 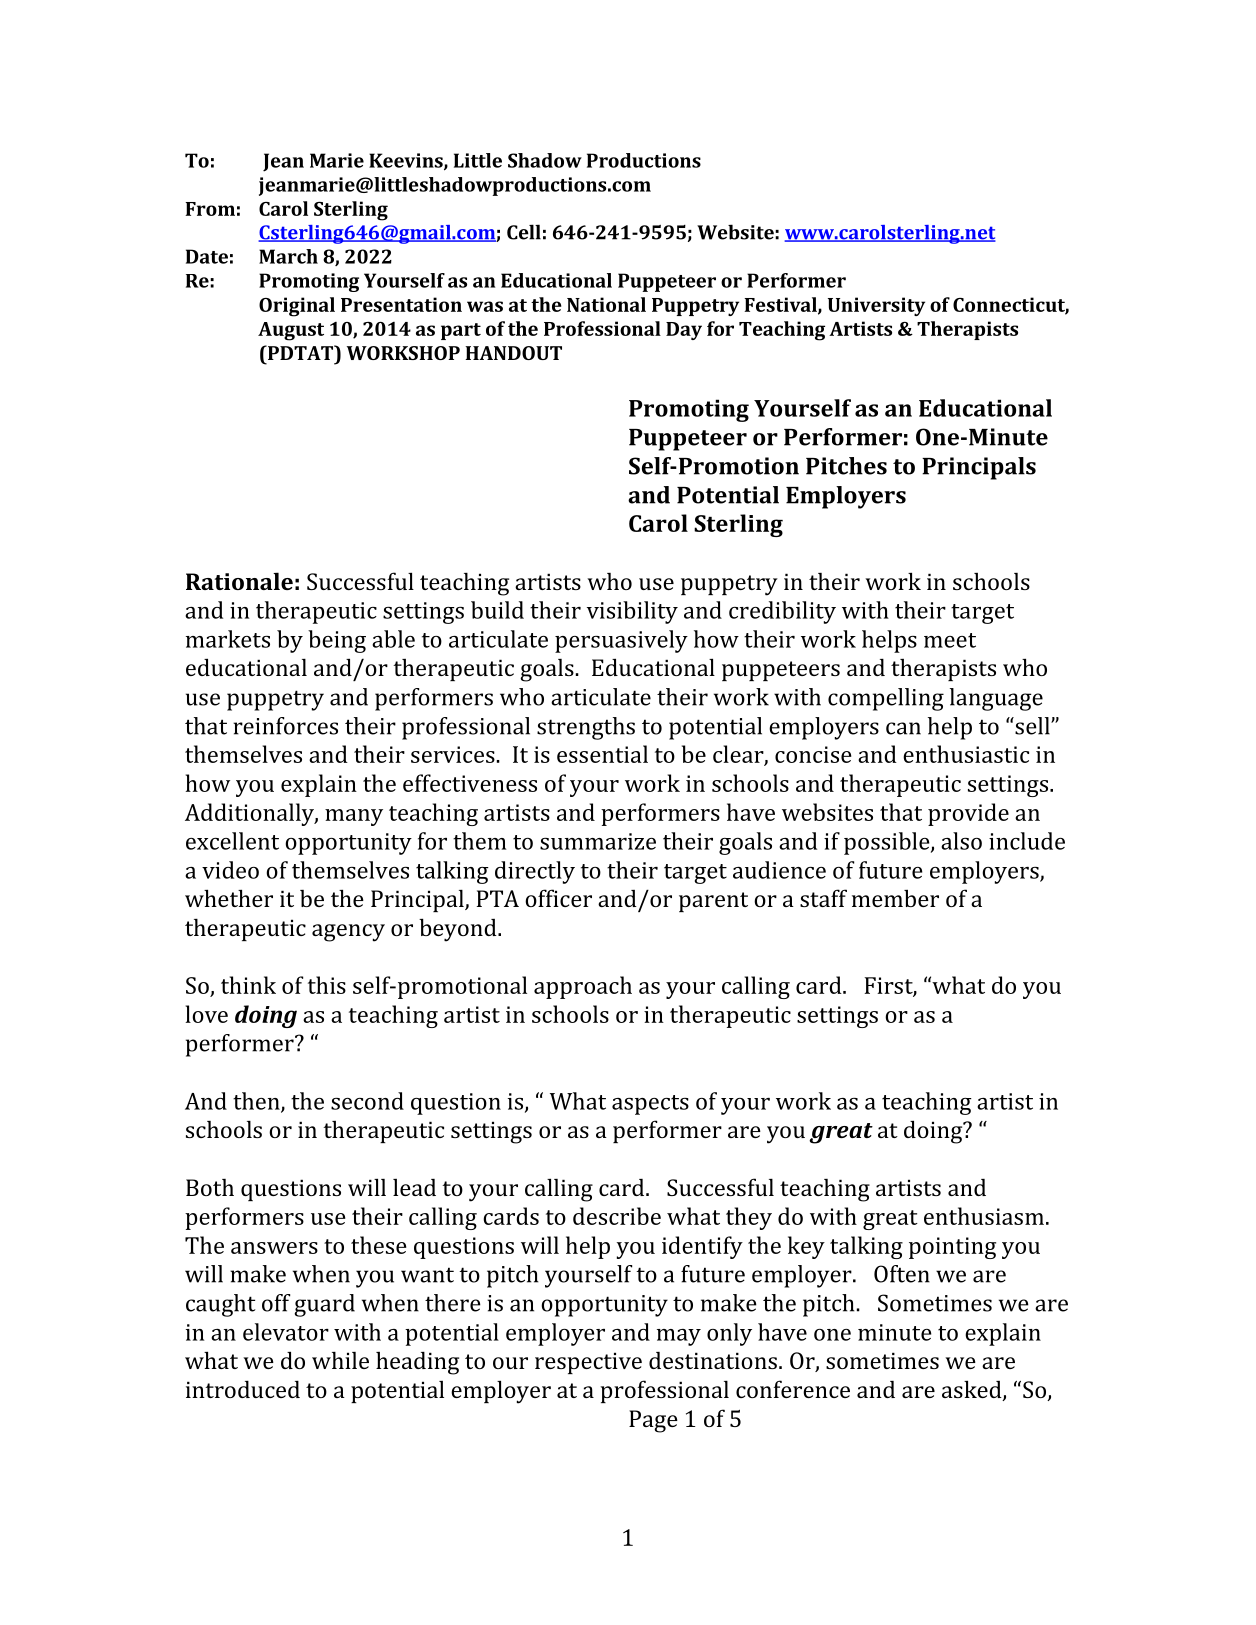 I want to click on March, so click(x=288, y=256).
